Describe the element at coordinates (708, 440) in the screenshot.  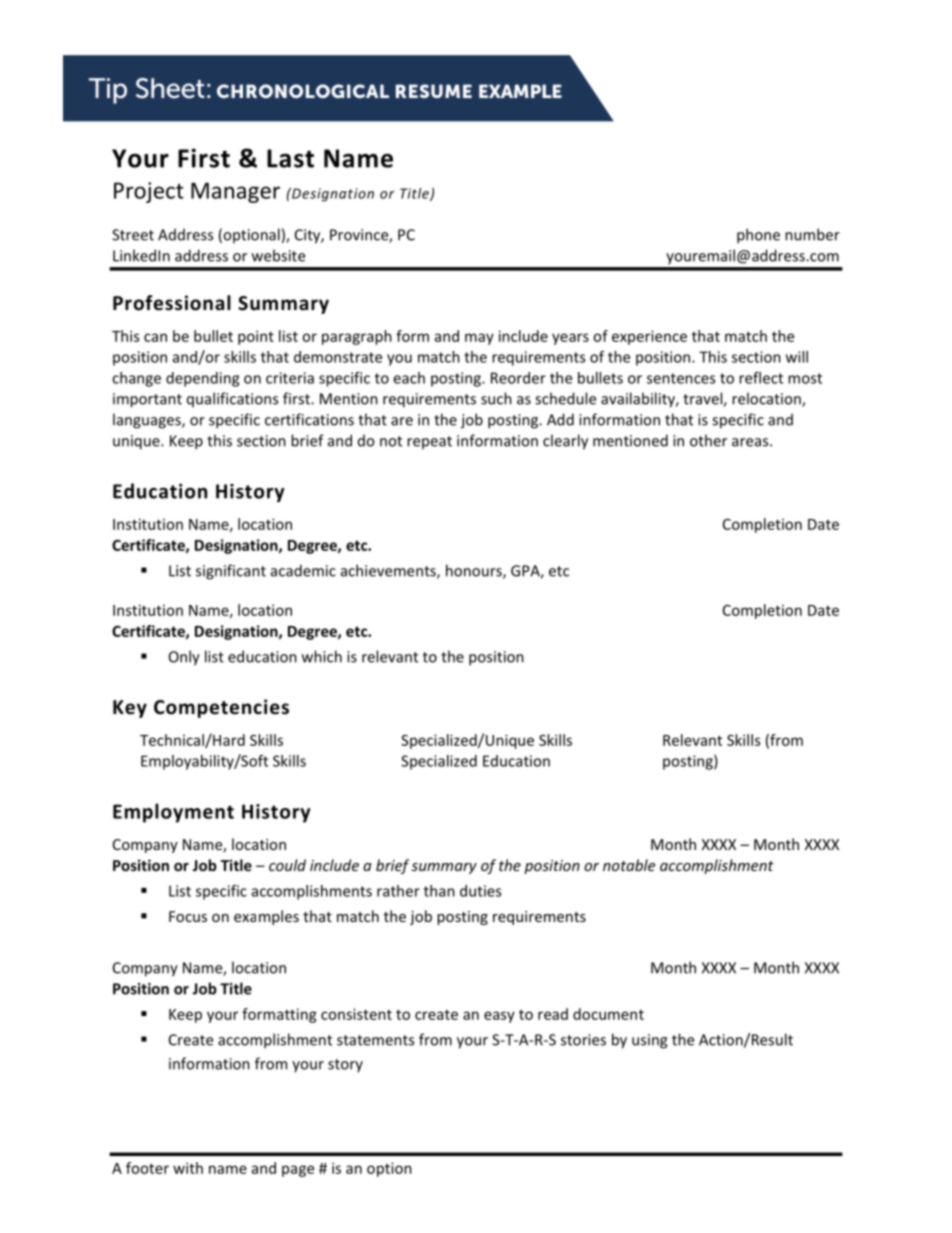
I see `other` at that location.
